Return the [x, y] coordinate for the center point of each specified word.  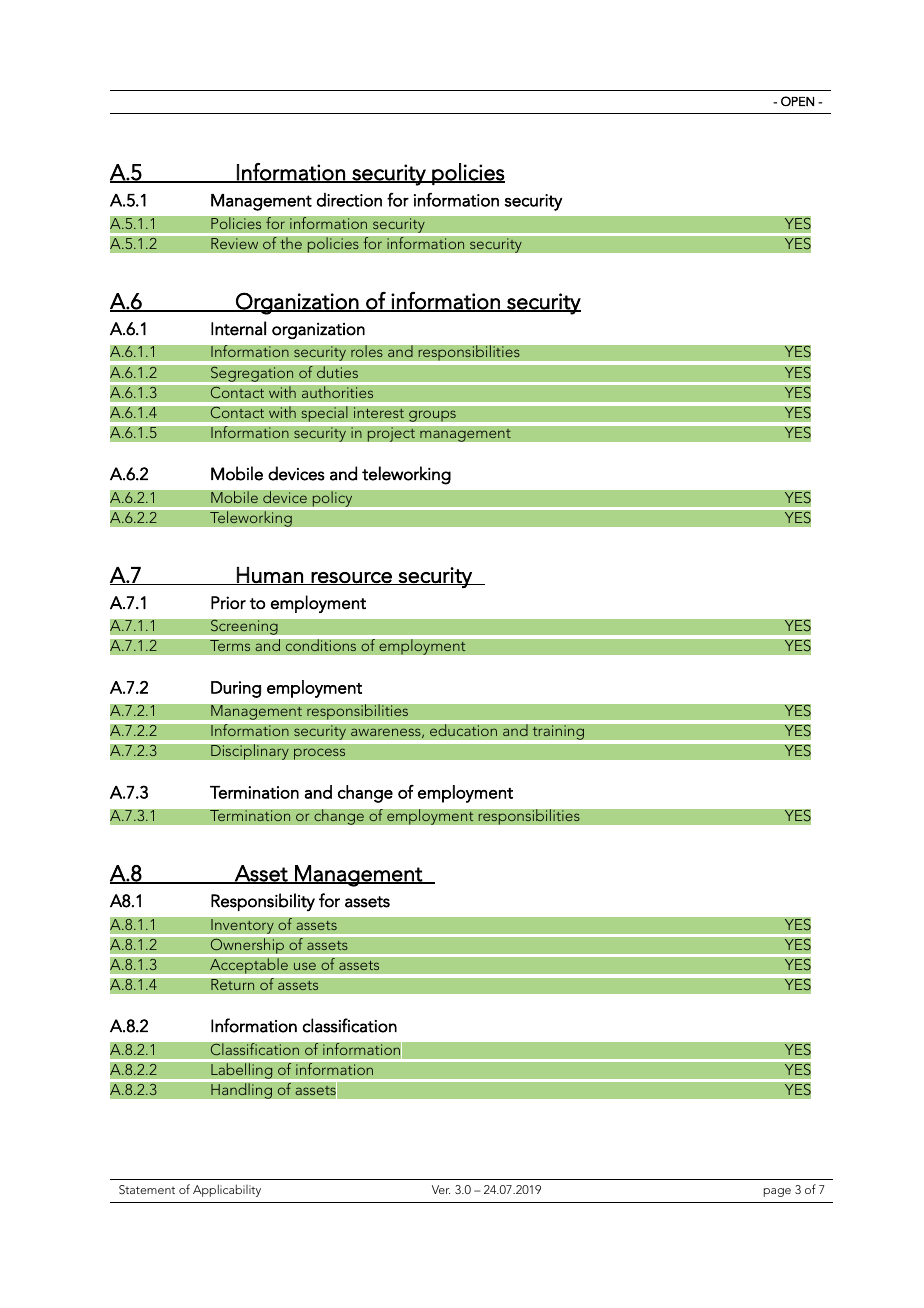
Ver [441, 1189]
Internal [238, 328]
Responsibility [263, 902]
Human [270, 576]
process [320, 754]
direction [349, 200]
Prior [228, 602]
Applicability [227, 1190]
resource [351, 578]
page [777, 1192]
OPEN [797, 101]
